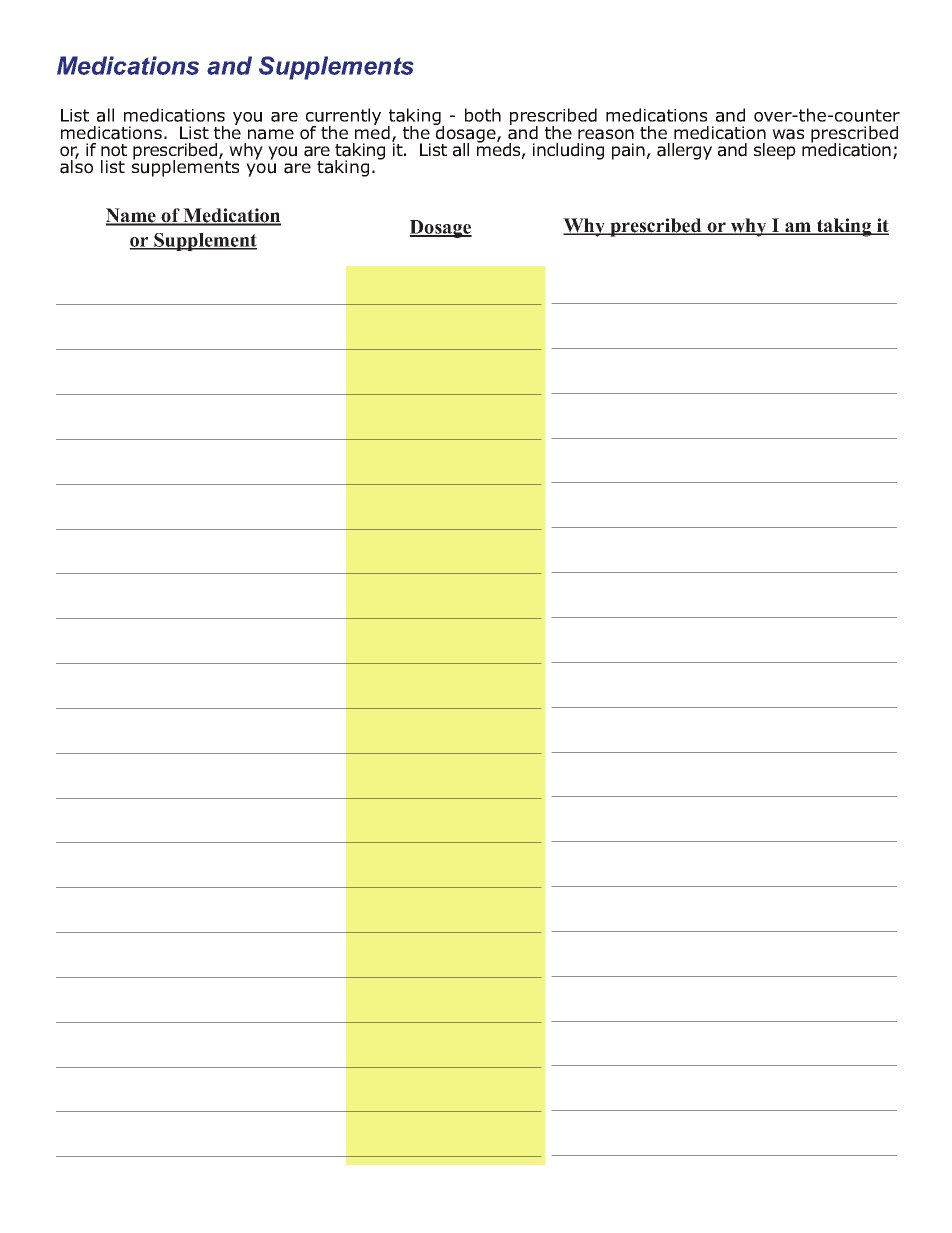 The height and width of the document is (1233, 952). Describe the element at coordinates (76, 166) in the document. I see `also` at that location.
